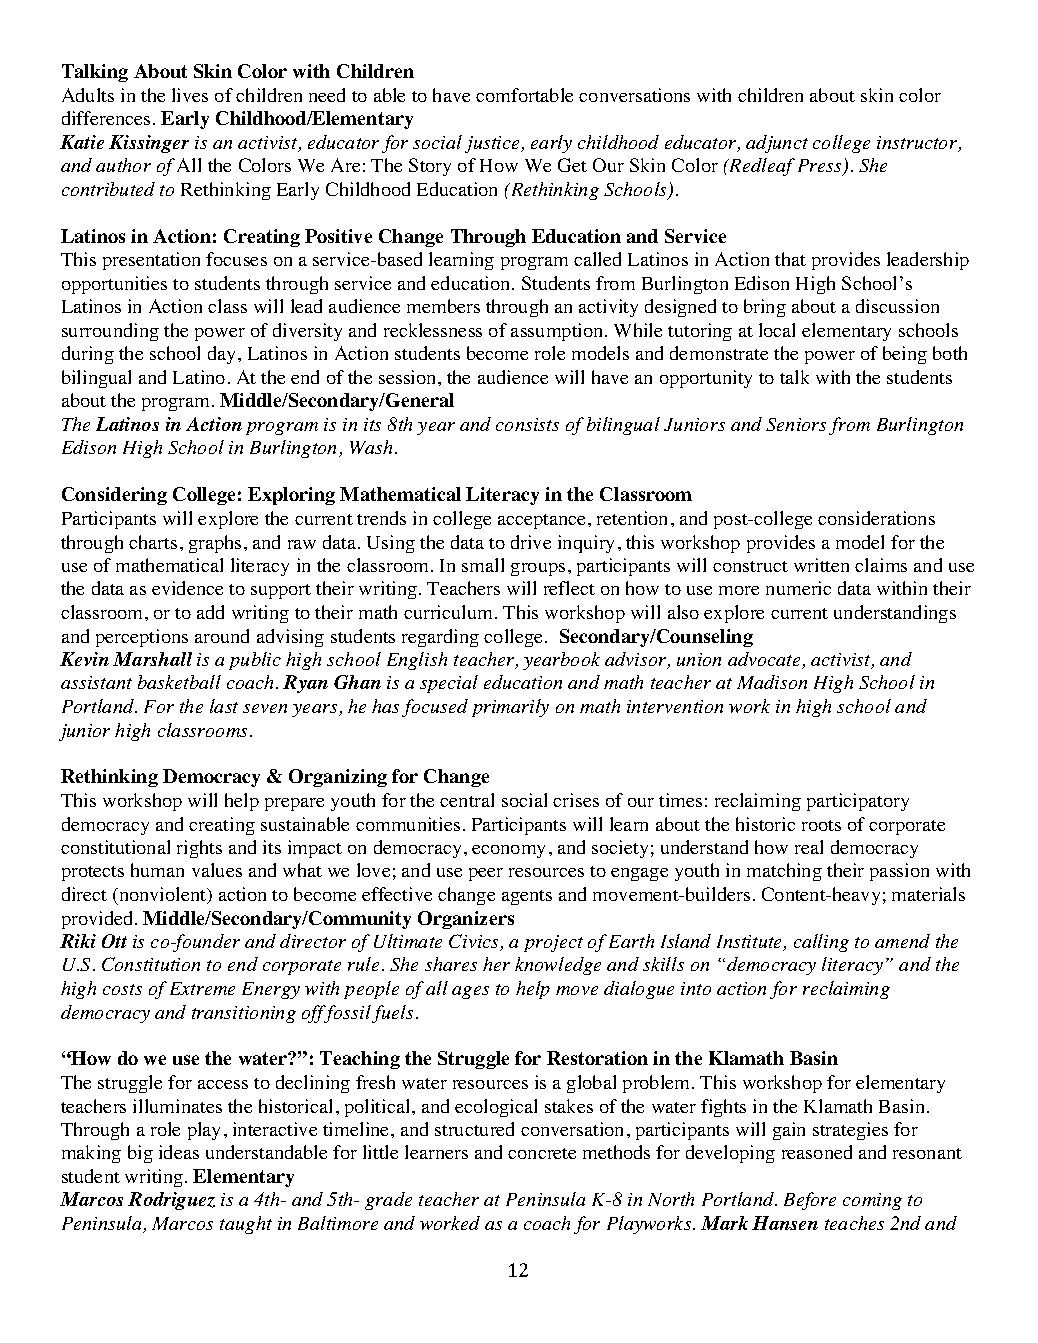 The height and width of the screenshot is (1343, 1038). I want to click on Rodriguez, so click(171, 1201).
